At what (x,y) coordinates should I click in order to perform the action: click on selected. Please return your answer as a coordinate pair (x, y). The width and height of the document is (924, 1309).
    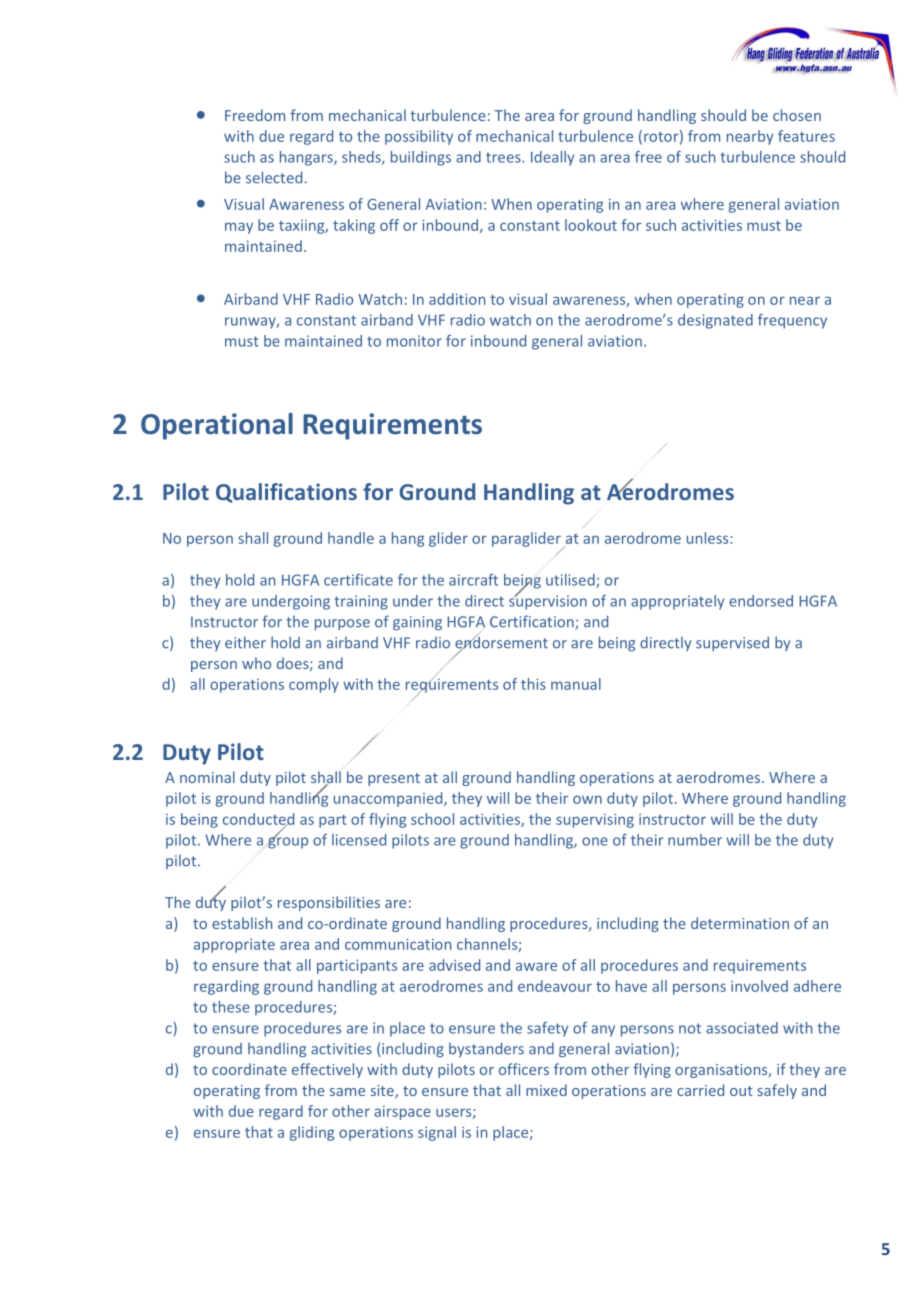
    Looking at the image, I should click on (274, 177).
